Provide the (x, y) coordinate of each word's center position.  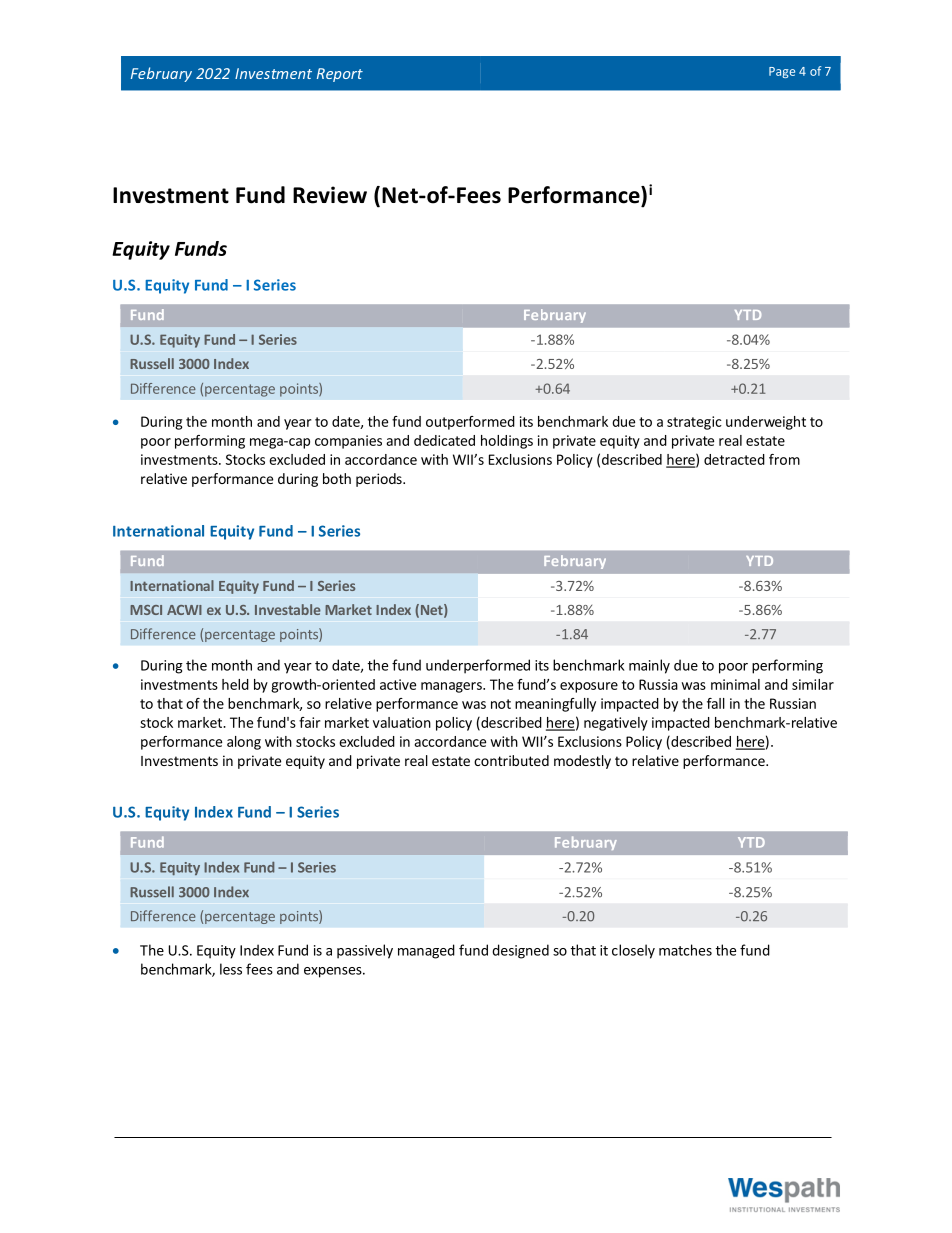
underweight (766, 423)
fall (716, 703)
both (337, 478)
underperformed (478, 666)
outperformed (470, 423)
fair (309, 722)
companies (348, 442)
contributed (511, 760)
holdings (507, 442)
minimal (735, 684)
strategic (694, 423)
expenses (334, 972)
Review (330, 195)
